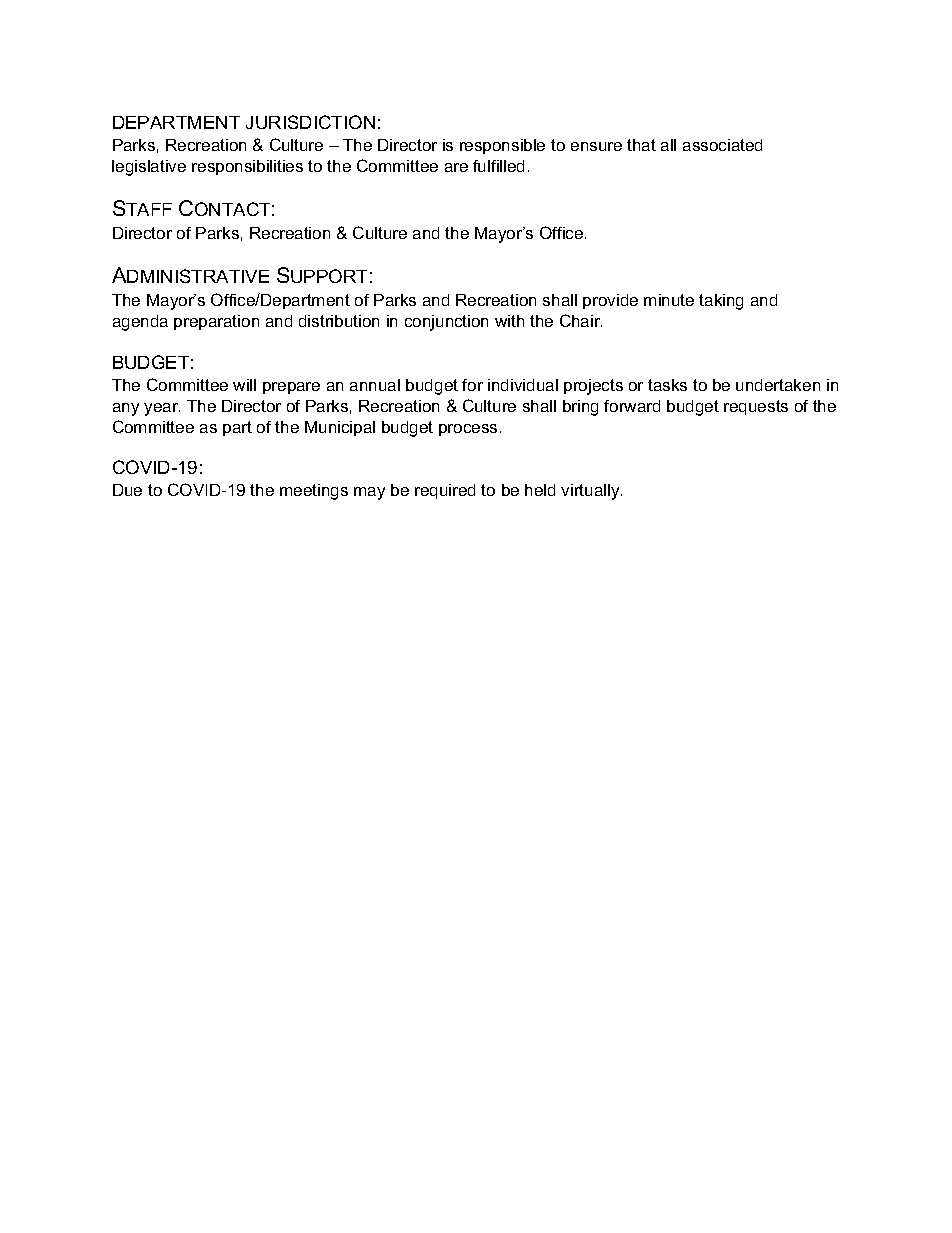 This screenshot has width=952, height=1233. I want to click on preparation, so click(216, 322).
